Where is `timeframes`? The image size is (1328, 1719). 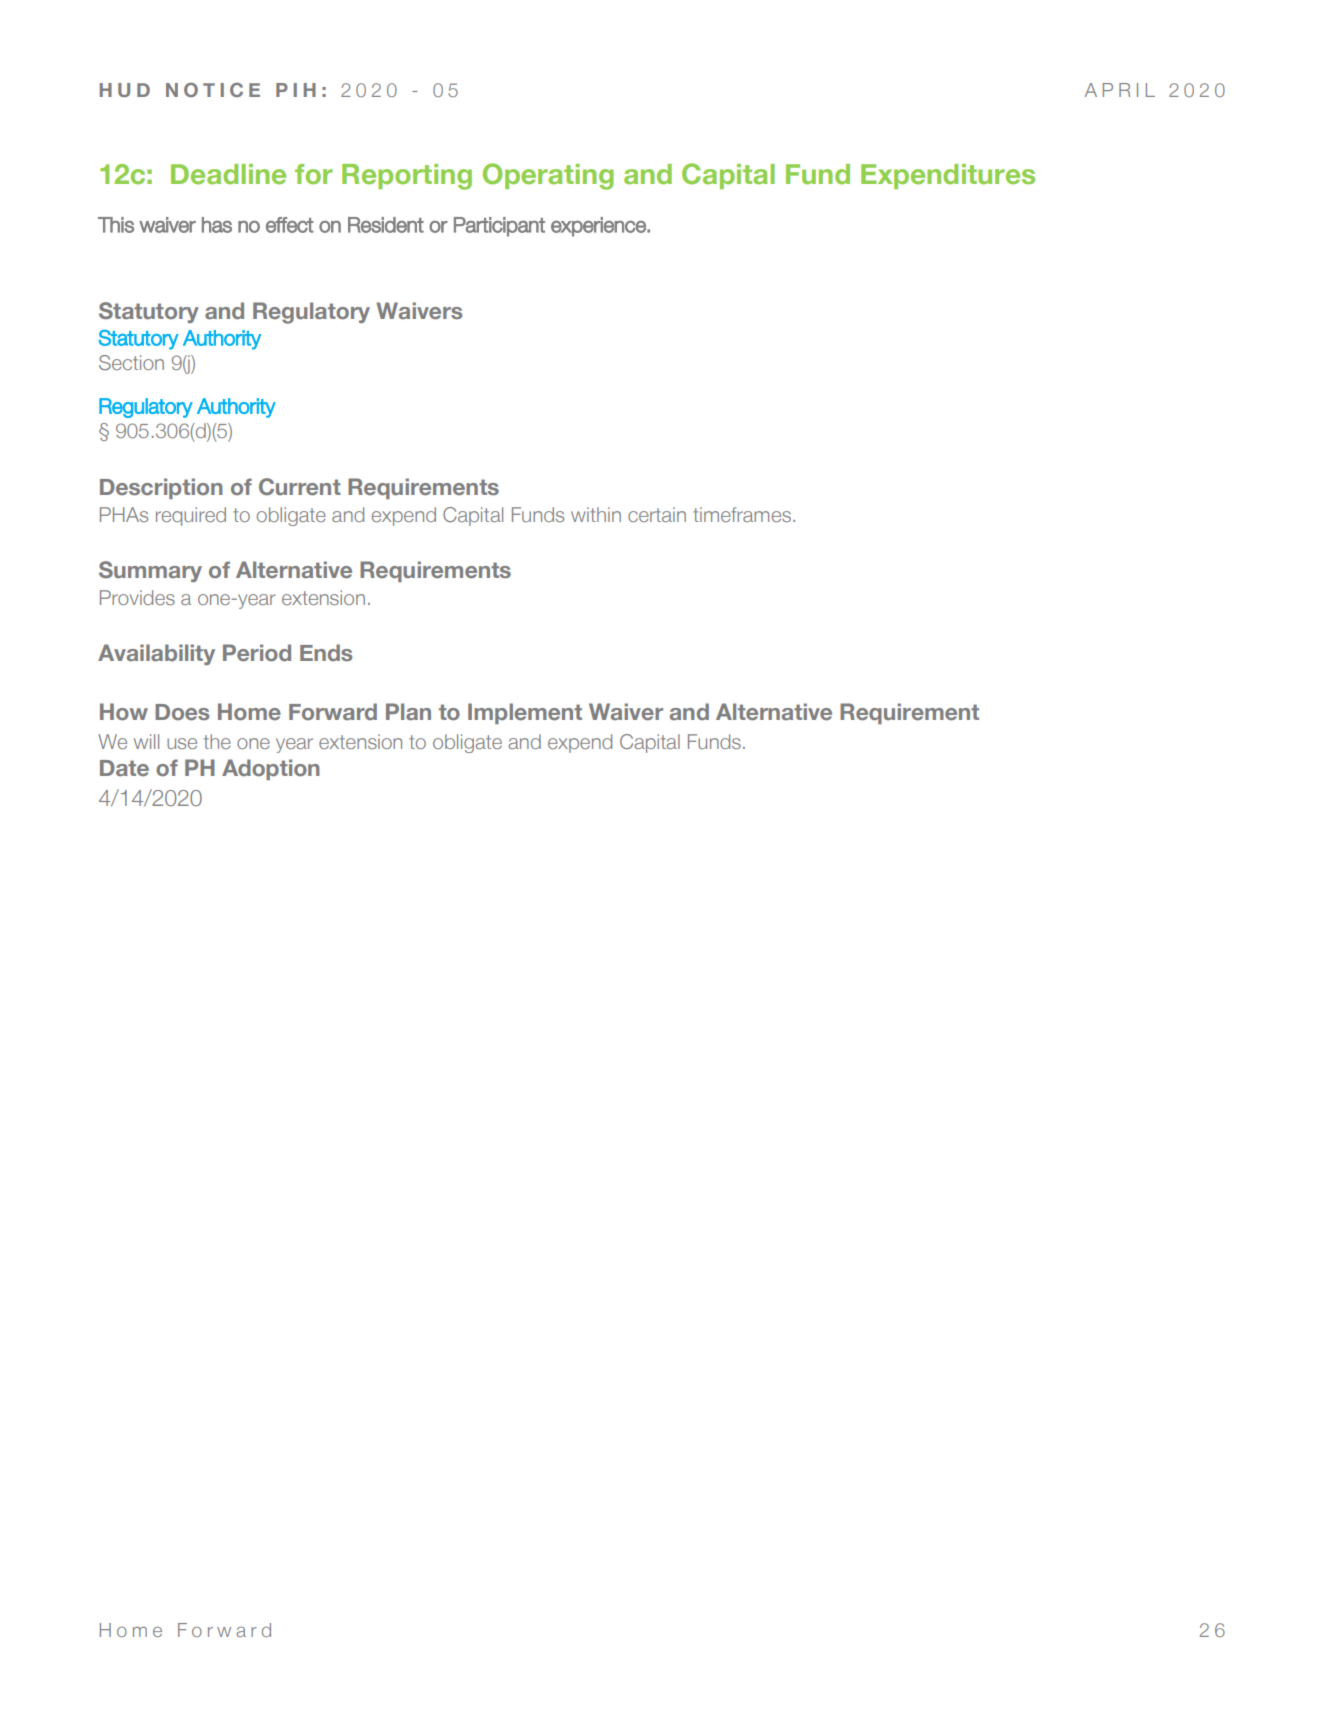
timeframes is located at coordinates (742, 514).
